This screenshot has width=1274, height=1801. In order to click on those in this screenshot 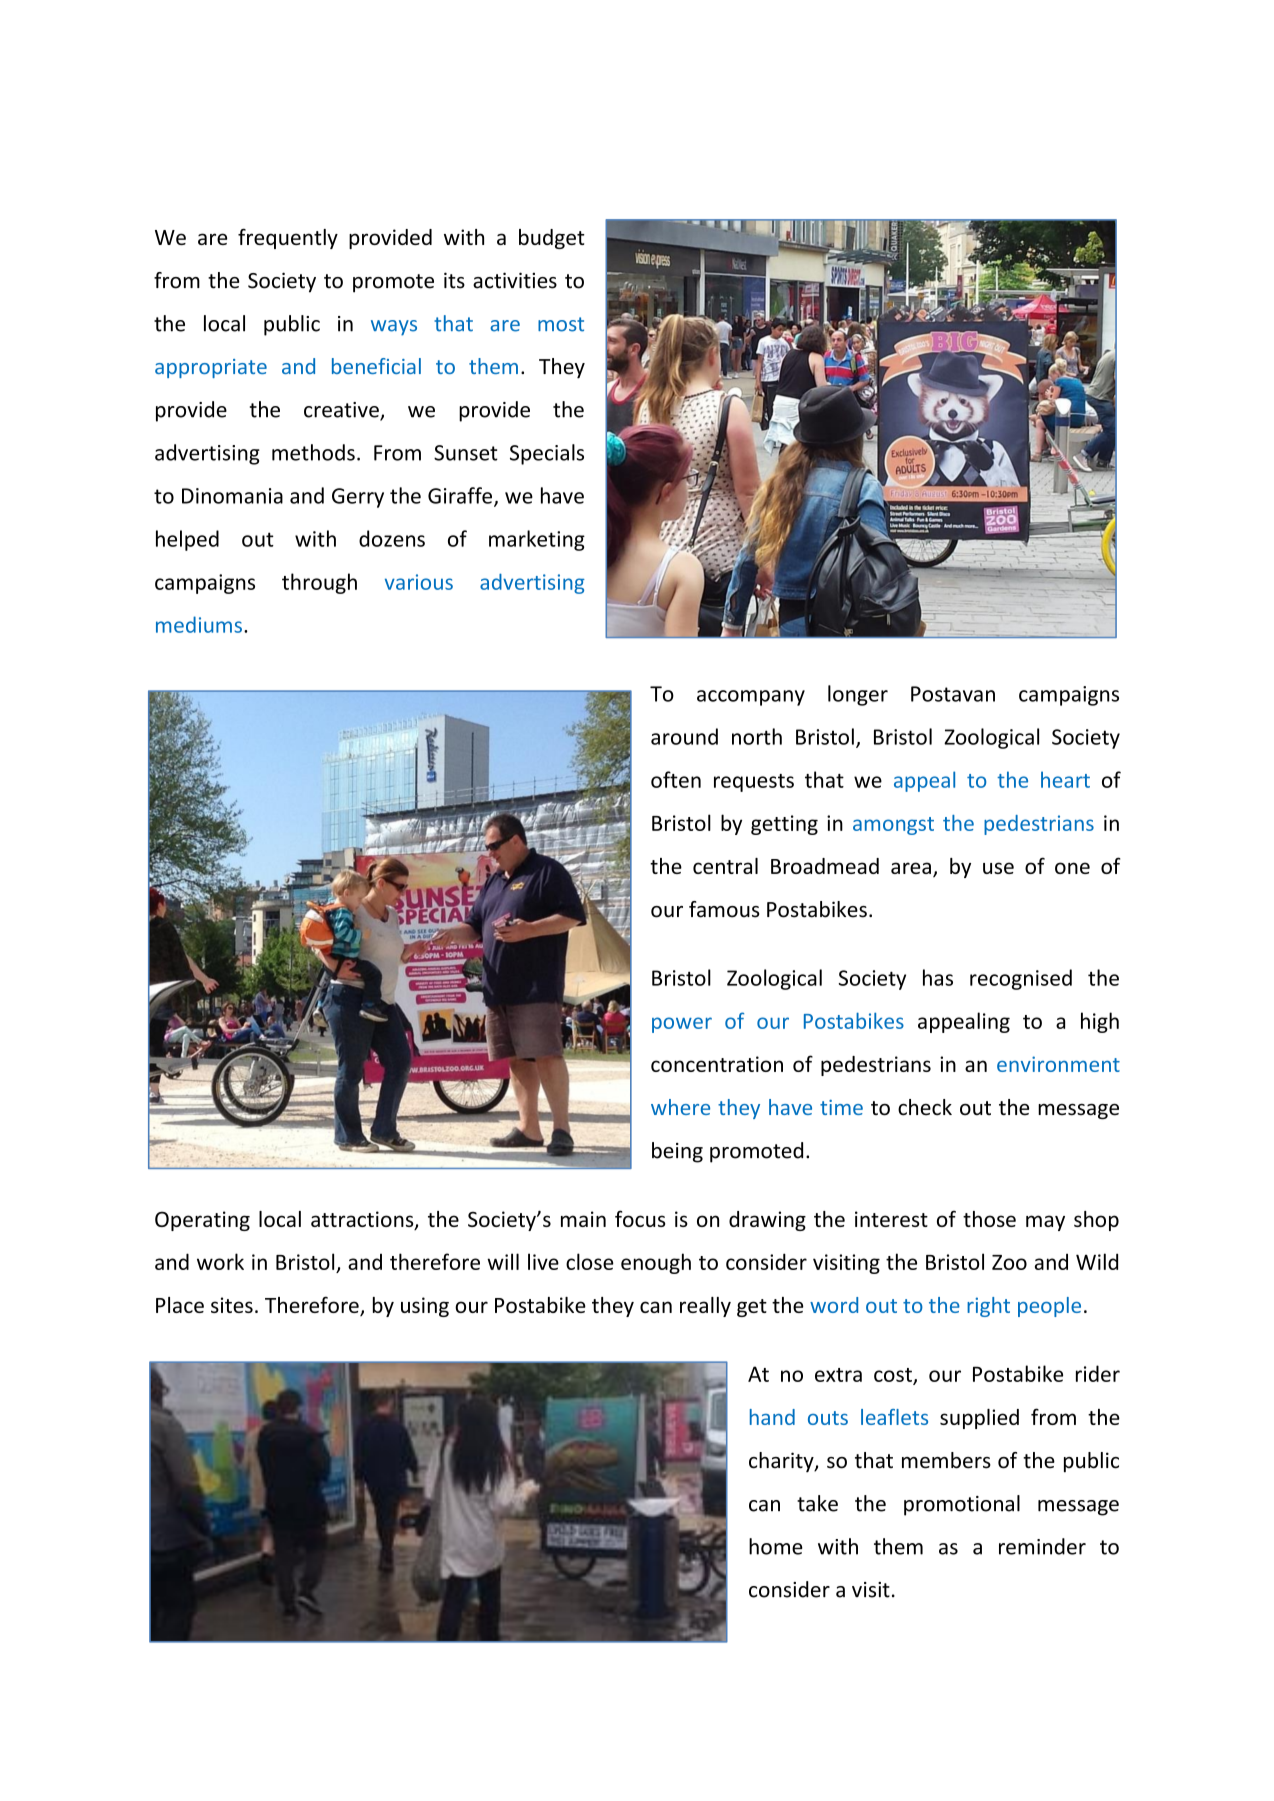, I will do `click(989, 1219)`.
